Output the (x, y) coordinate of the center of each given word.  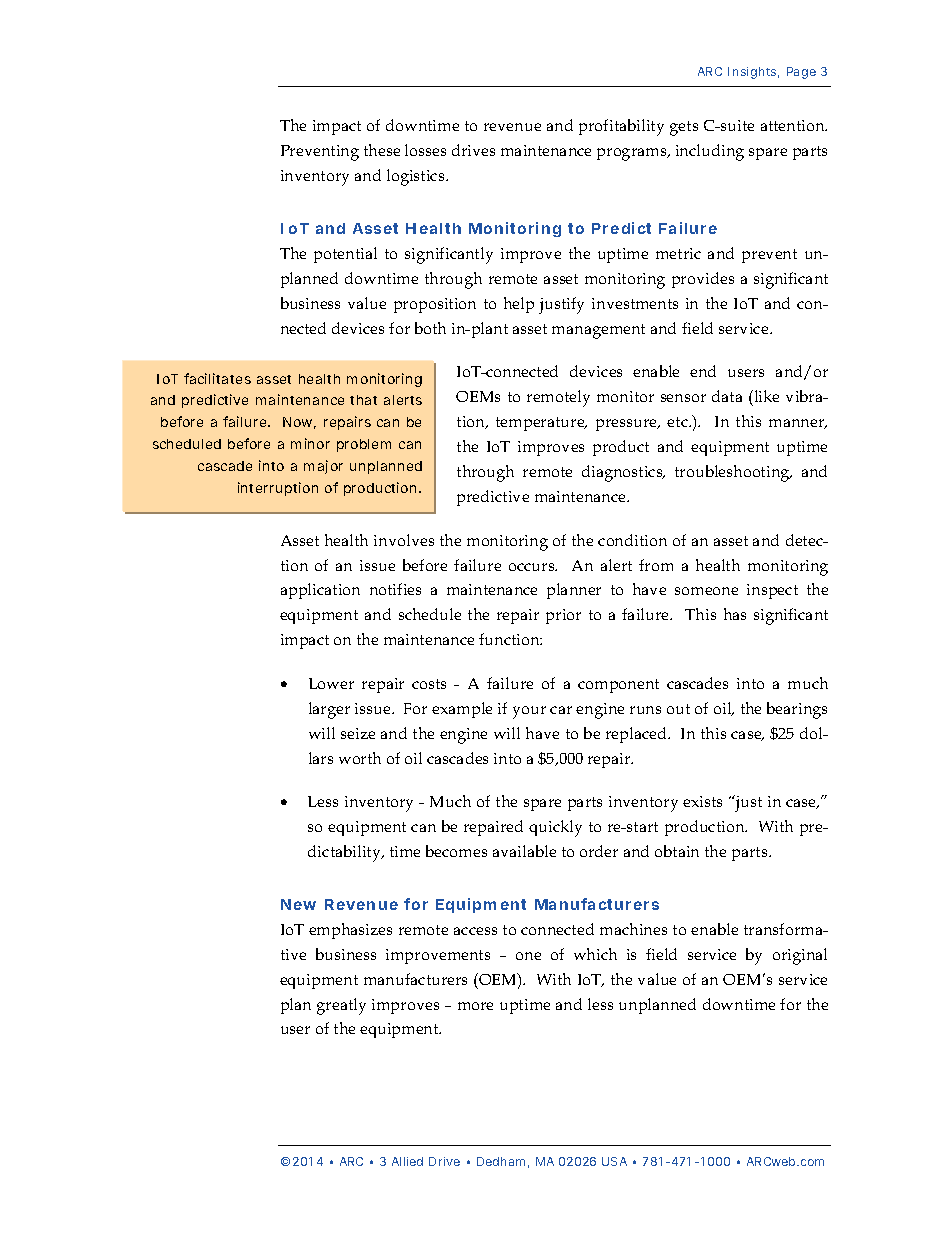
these (382, 150)
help (519, 305)
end (703, 371)
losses (425, 150)
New (298, 904)
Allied (407, 1161)
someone (706, 591)
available (524, 851)
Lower (331, 683)
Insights (753, 73)
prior (563, 616)
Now (299, 423)
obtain (677, 851)
